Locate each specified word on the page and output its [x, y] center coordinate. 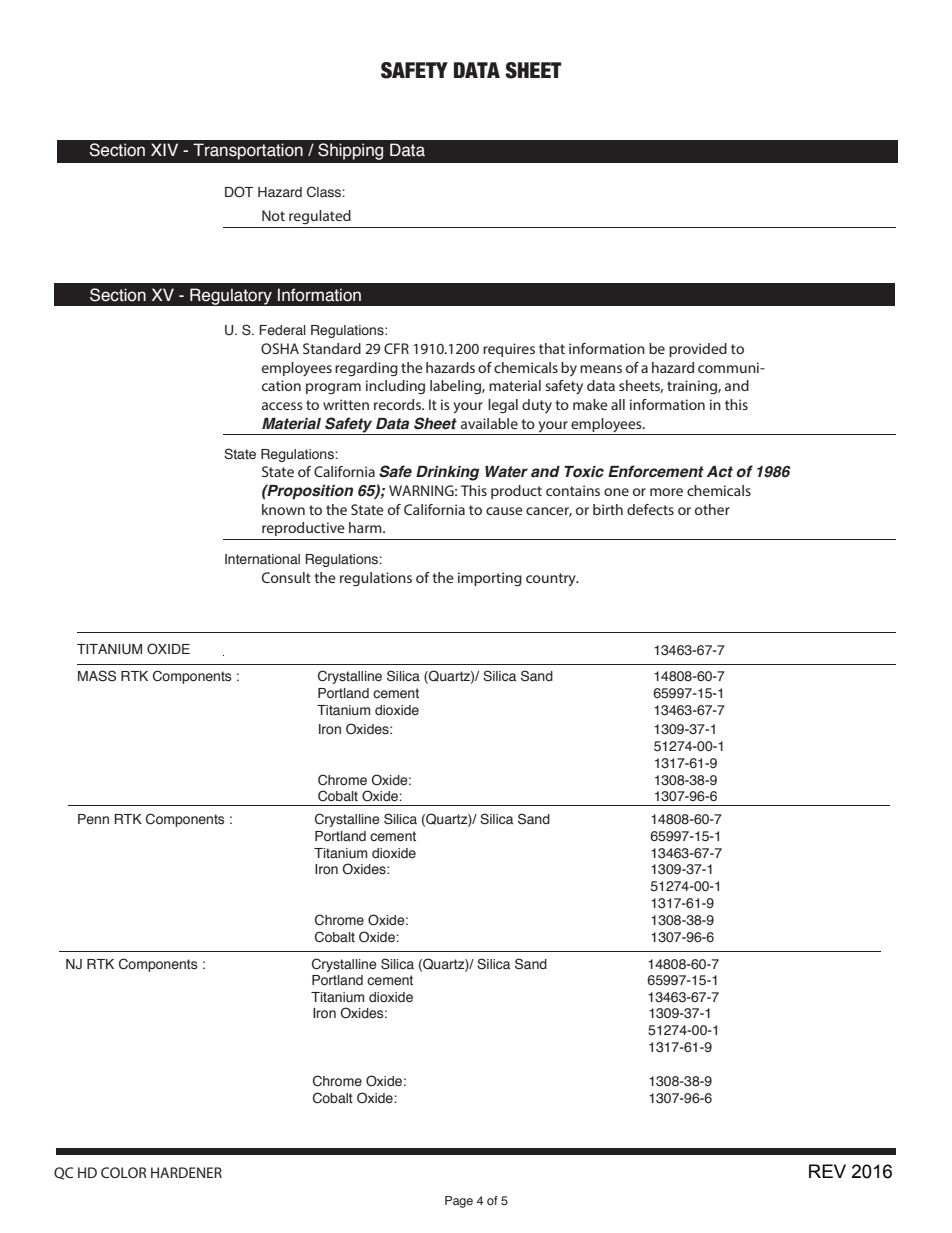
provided [698, 350]
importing [490, 579]
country [552, 580]
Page [459, 1202]
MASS [97, 676]
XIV [164, 149]
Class [325, 192]
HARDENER [186, 1172]
